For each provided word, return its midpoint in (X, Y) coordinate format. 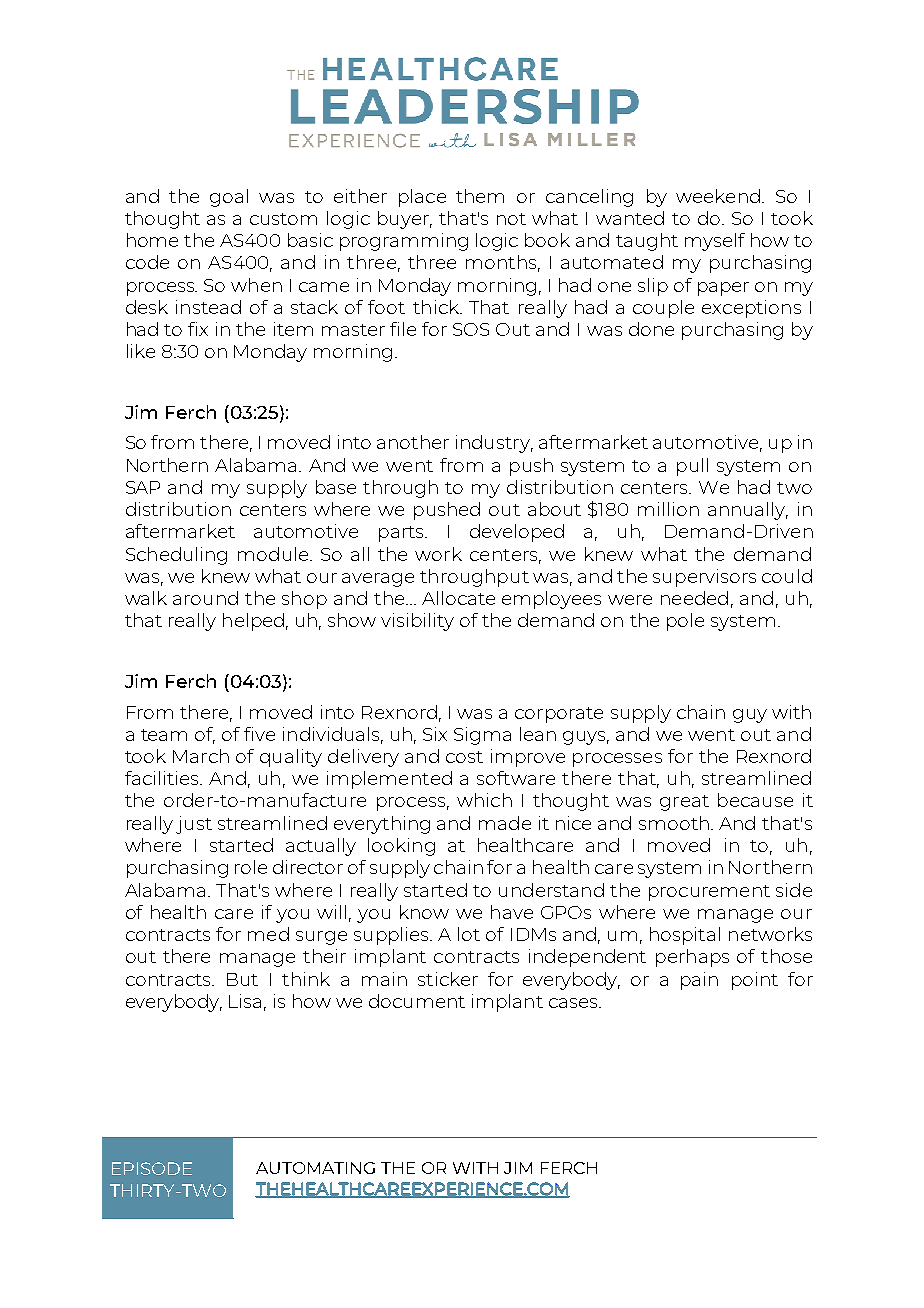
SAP (143, 487)
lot (469, 934)
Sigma (482, 736)
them (480, 196)
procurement (709, 893)
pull (692, 467)
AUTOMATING (315, 1168)
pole (685, 622)
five (259, 734)
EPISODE (152, 1168)
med (268, 934)
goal (229, 198)
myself (715, 242)
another (413, 442)
